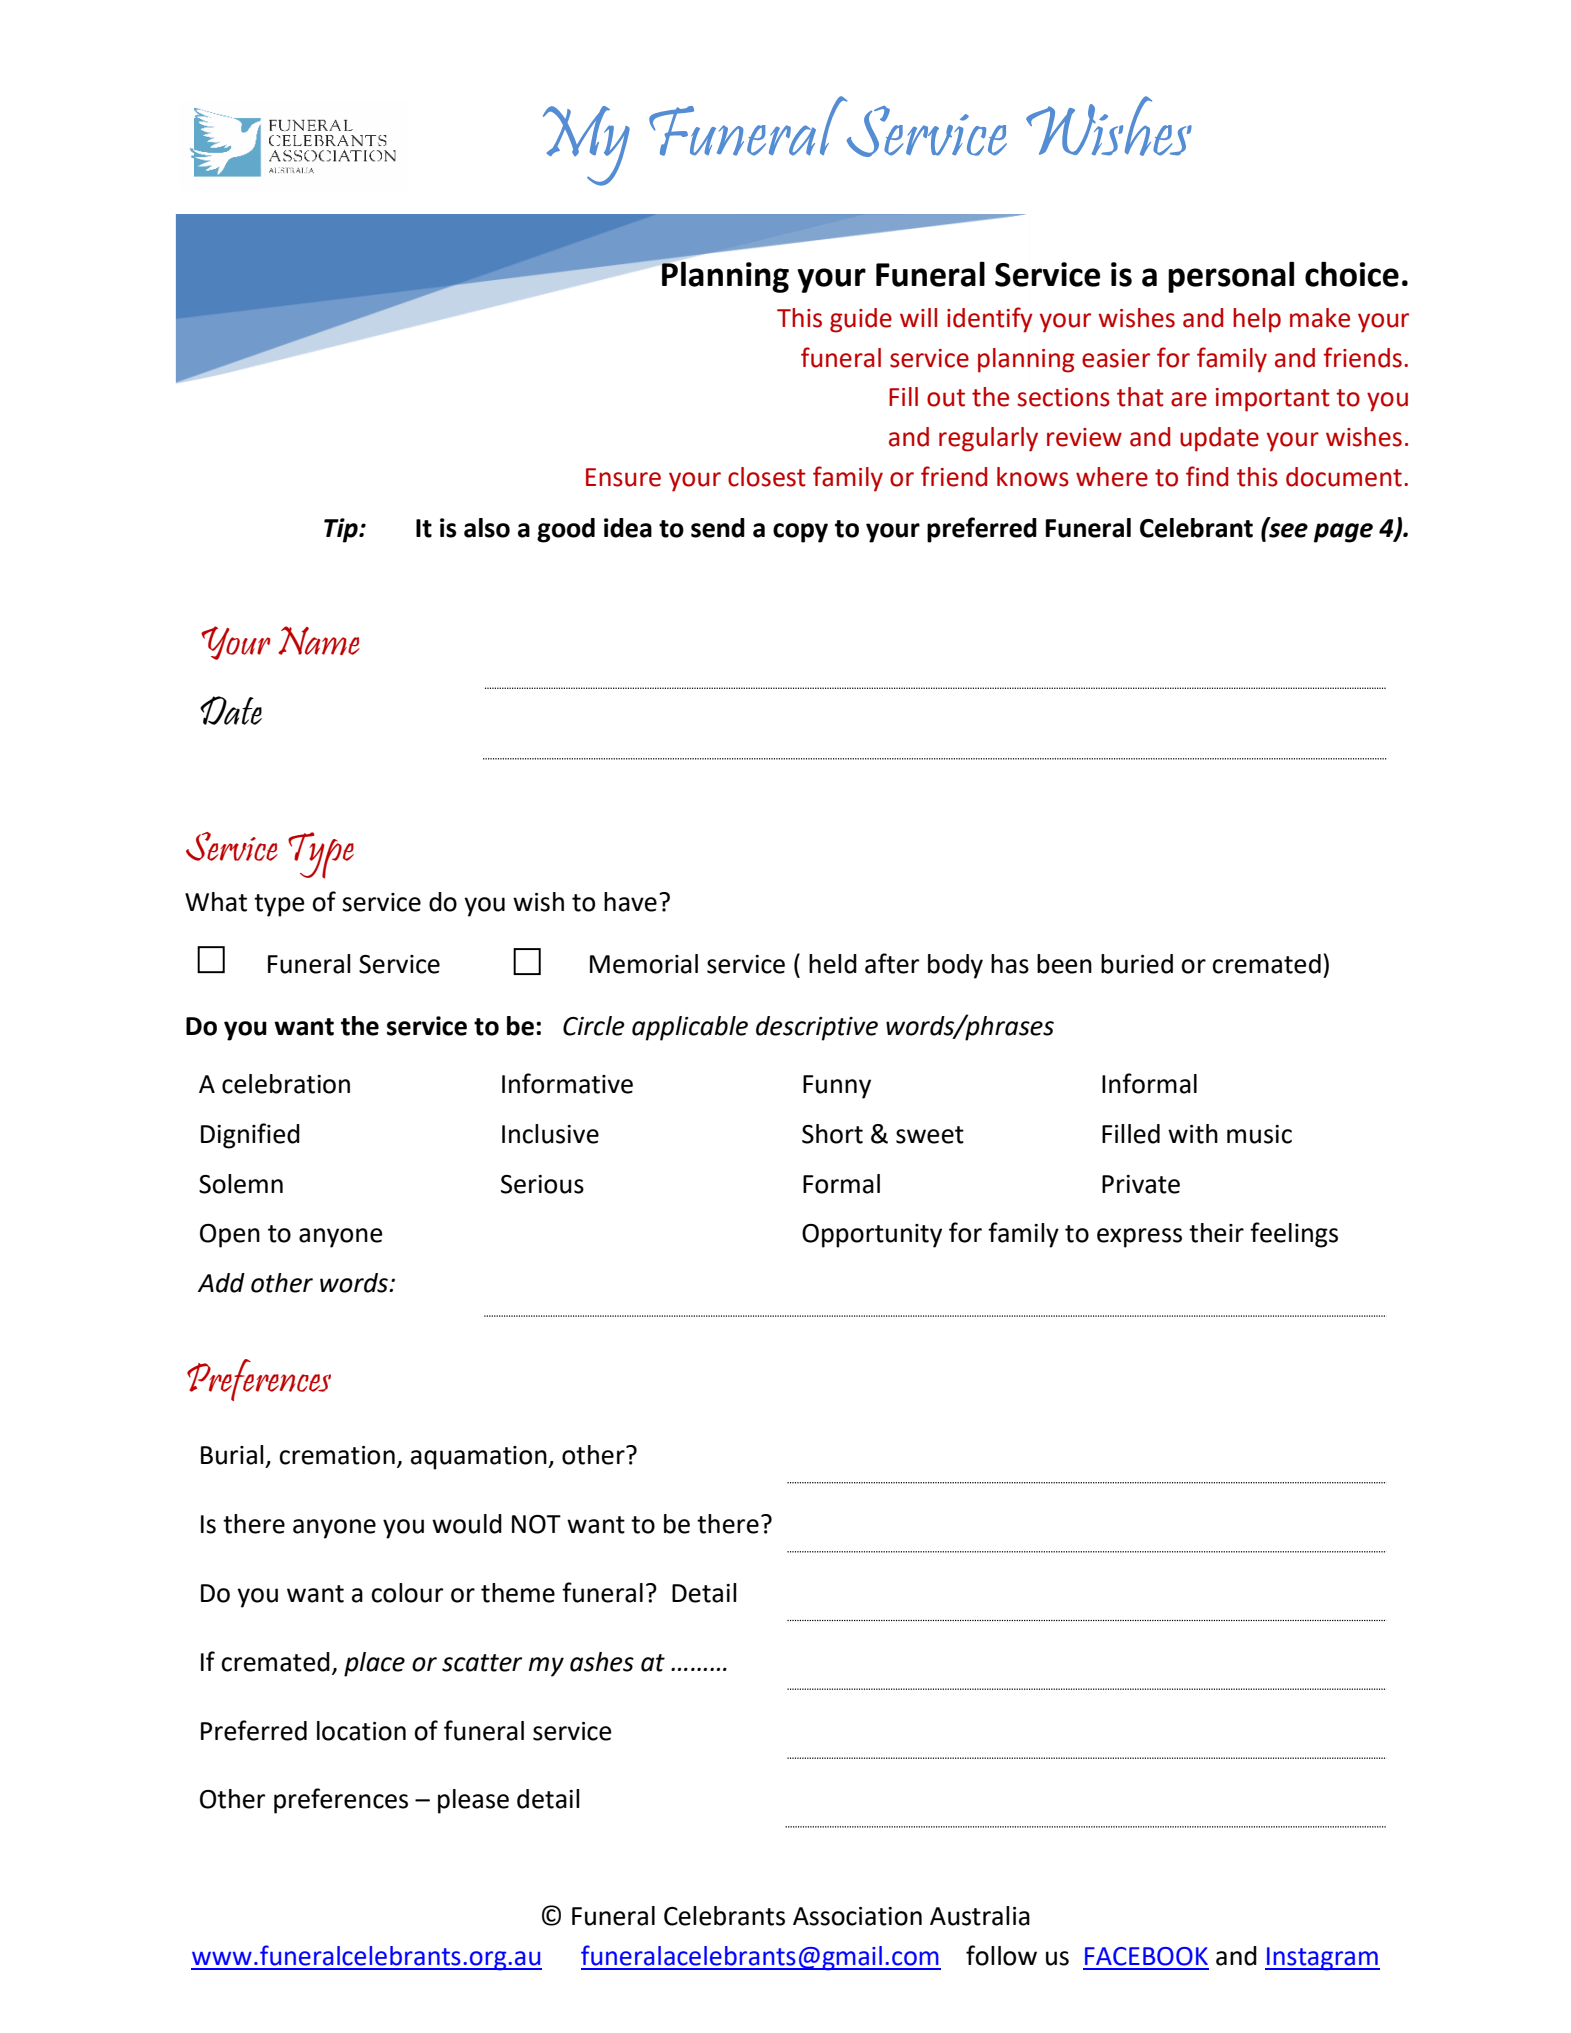  Describe the element at coordinates (857, 1916) in the page. I see `Association` at that location.
